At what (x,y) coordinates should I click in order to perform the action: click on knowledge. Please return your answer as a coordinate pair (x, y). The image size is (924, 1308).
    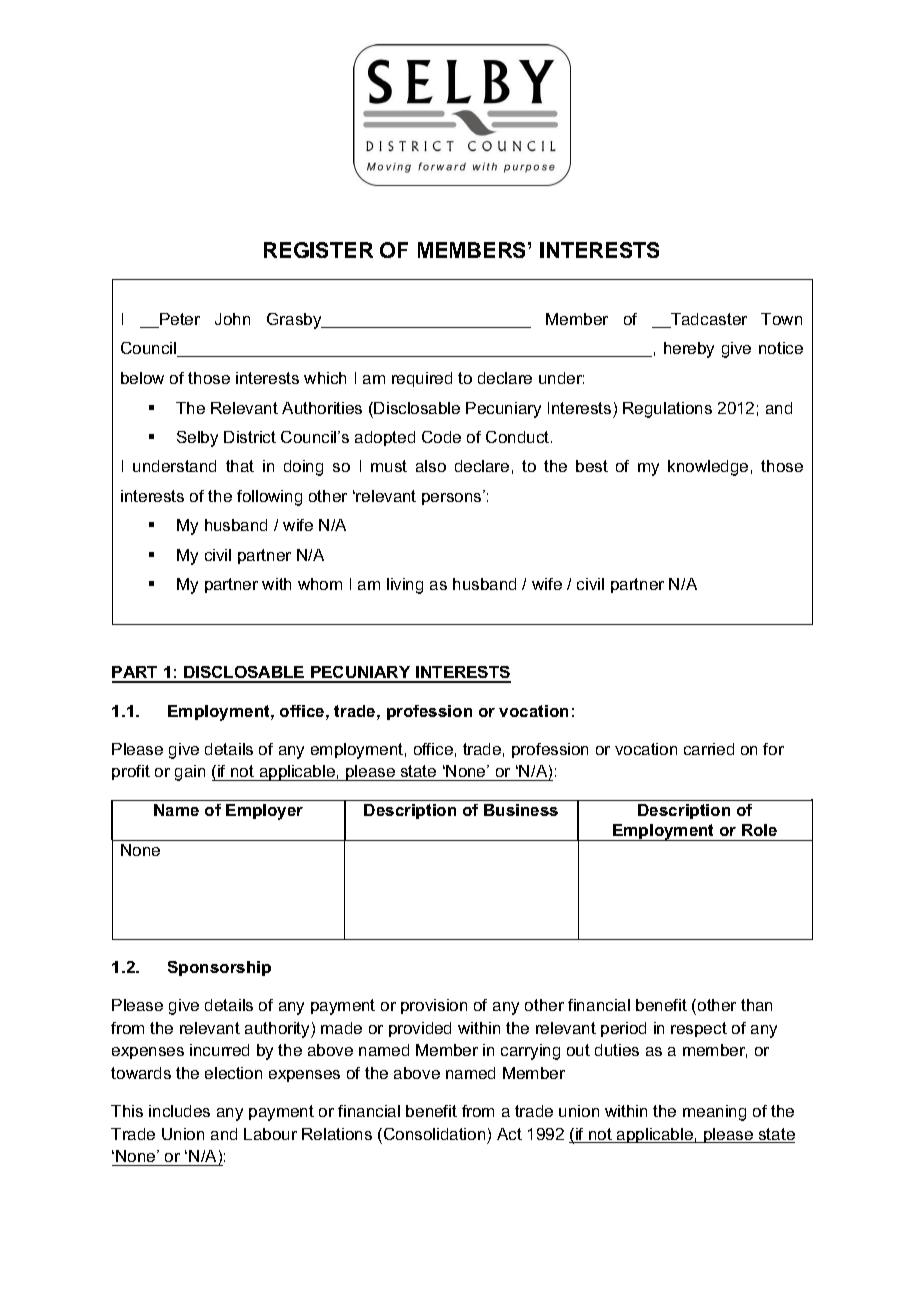
    Looking at the image, I should click on (708, 468).
